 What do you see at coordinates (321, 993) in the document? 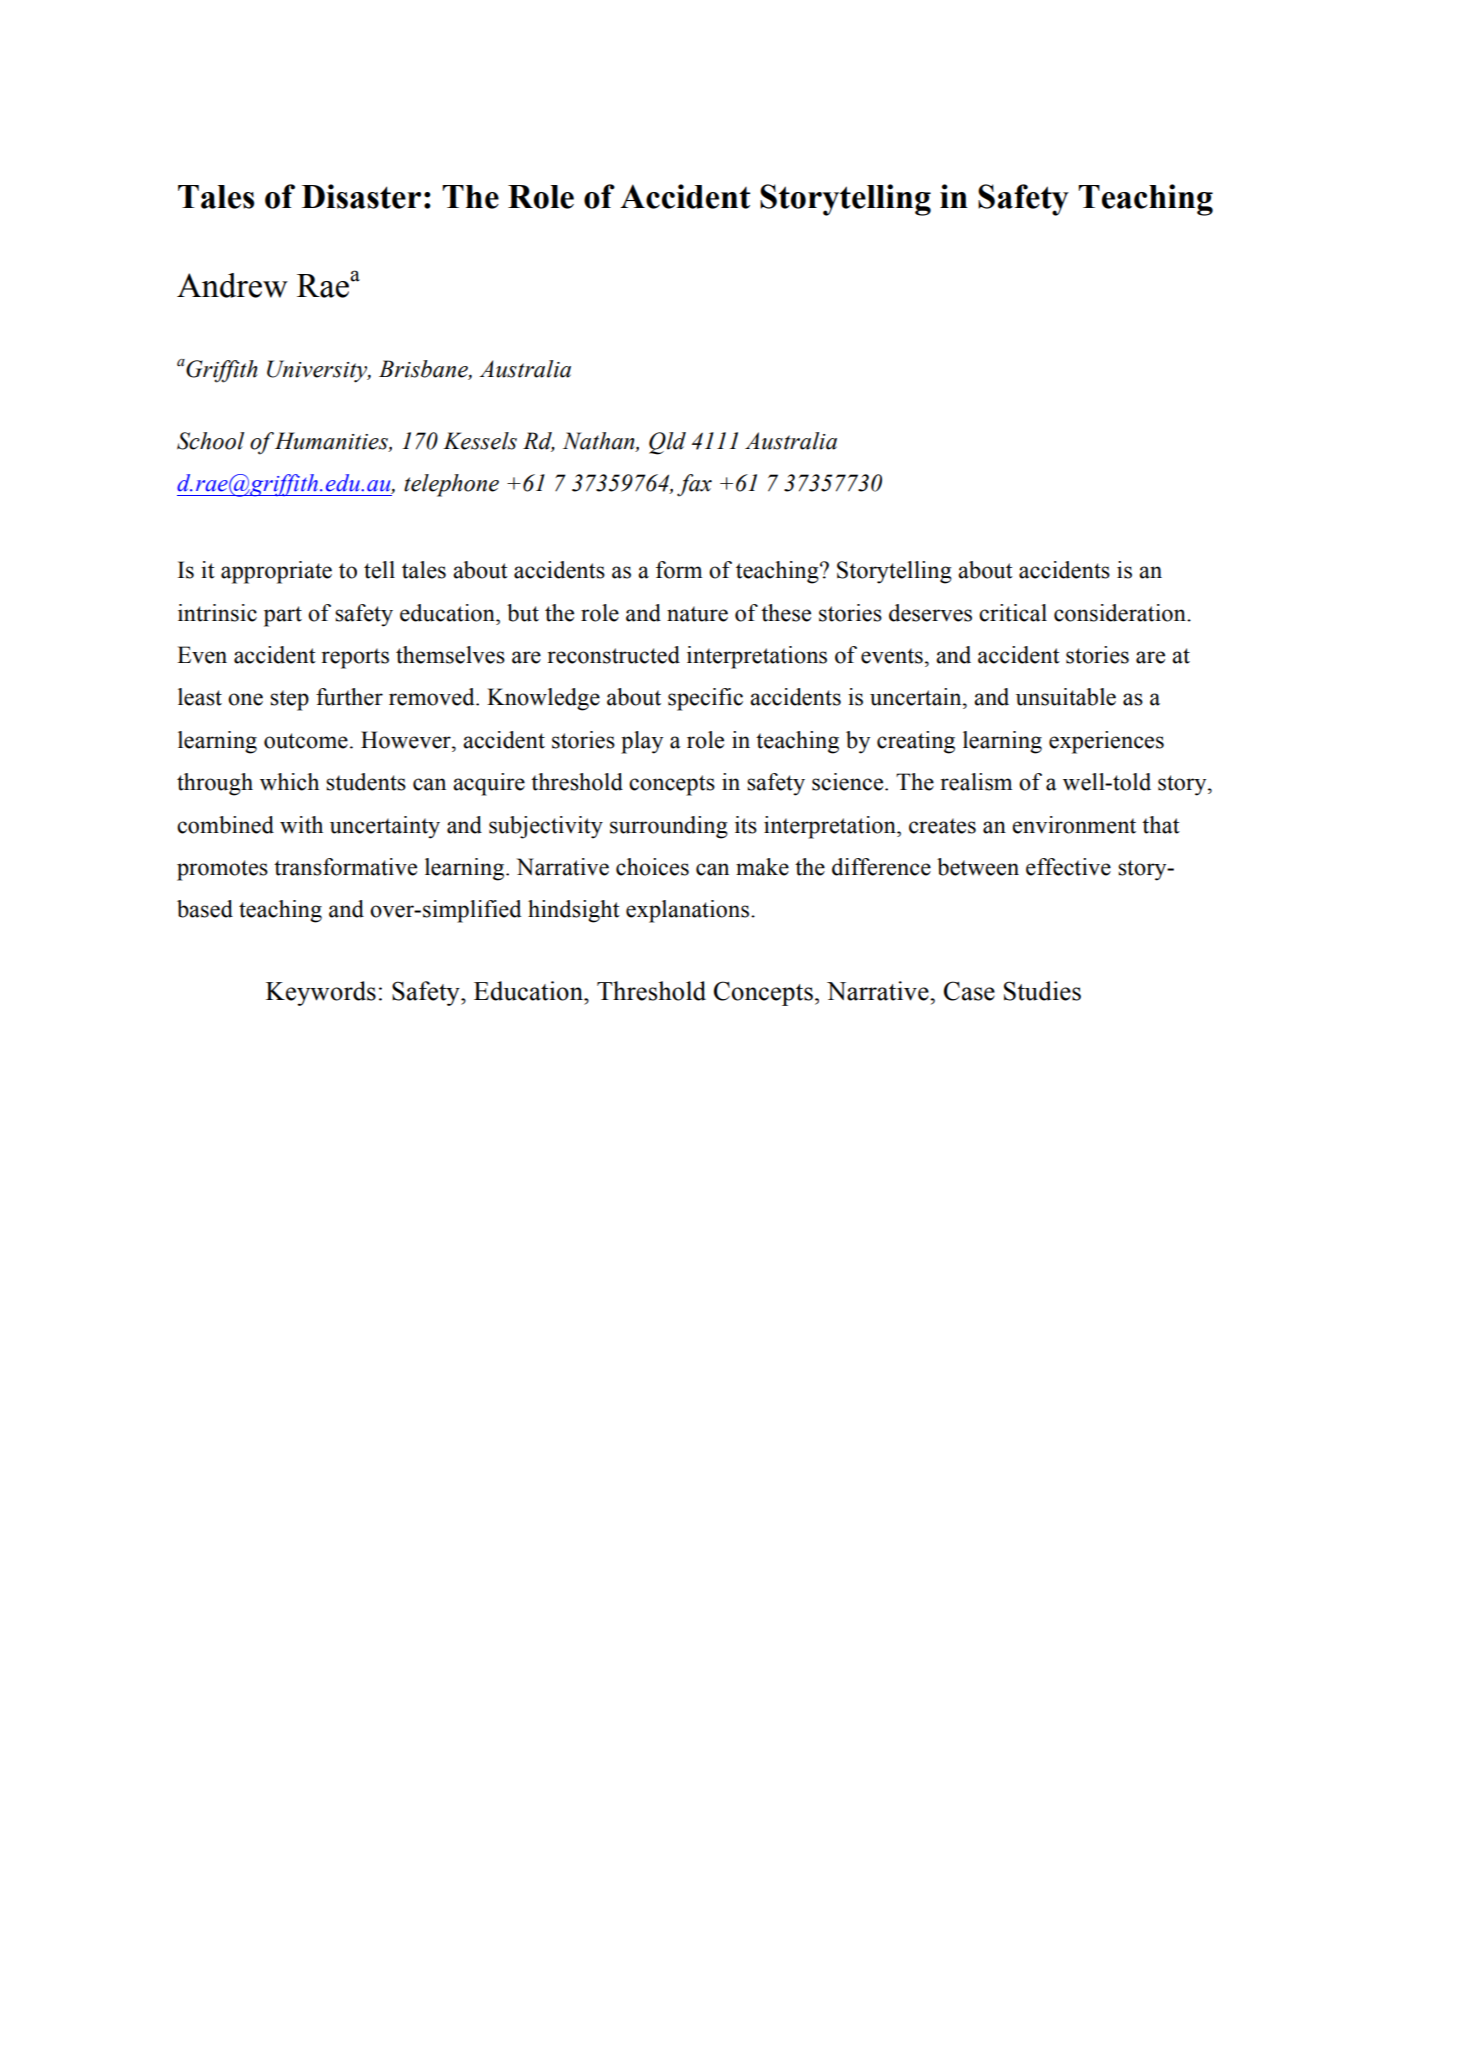
I see `Keywords` at bounding box center [321, 993].
